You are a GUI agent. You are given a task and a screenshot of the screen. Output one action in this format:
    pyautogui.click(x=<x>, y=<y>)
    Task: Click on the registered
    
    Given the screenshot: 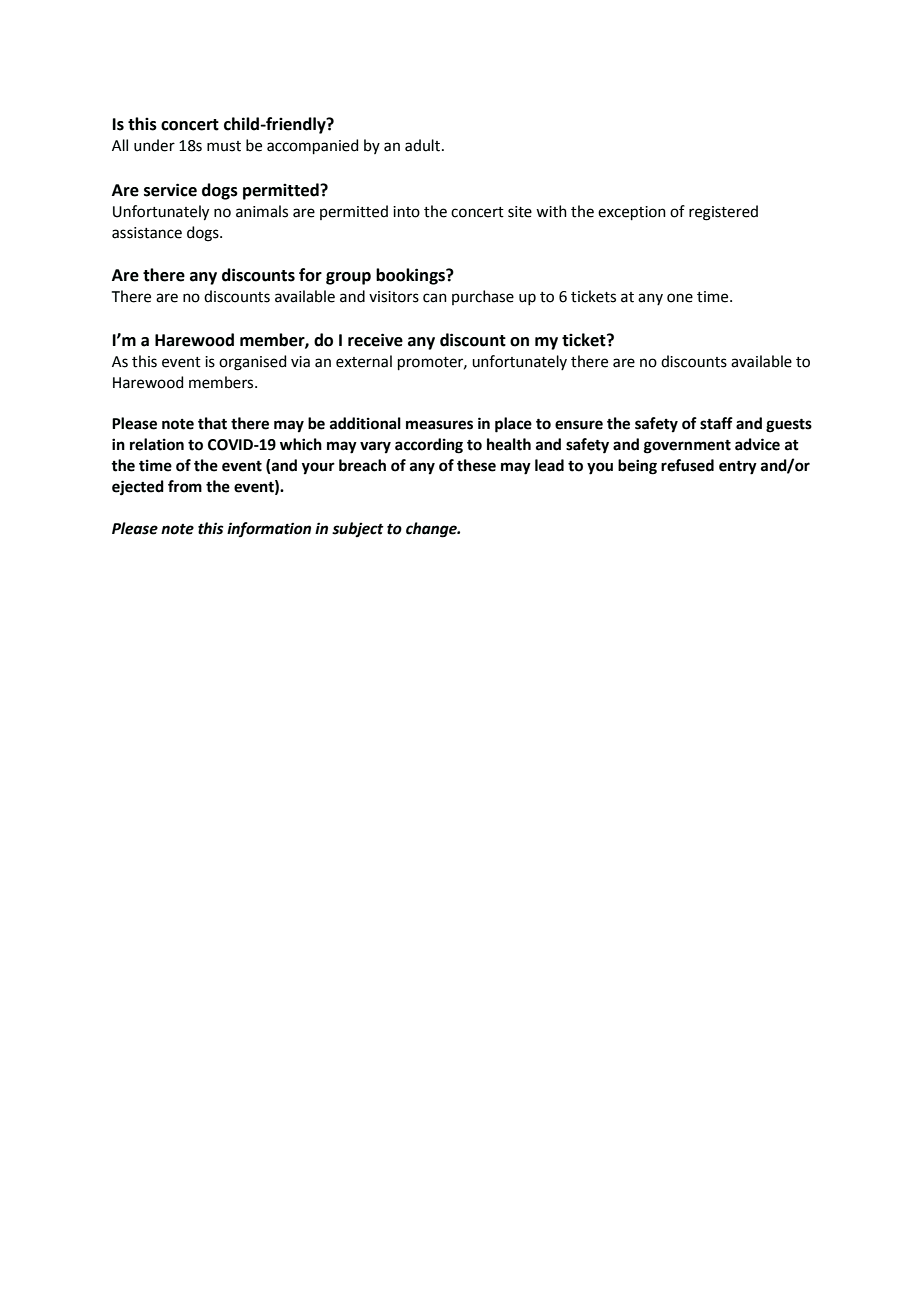 What is the action you would take?
    pyautogui.click(x=723, y=213)
